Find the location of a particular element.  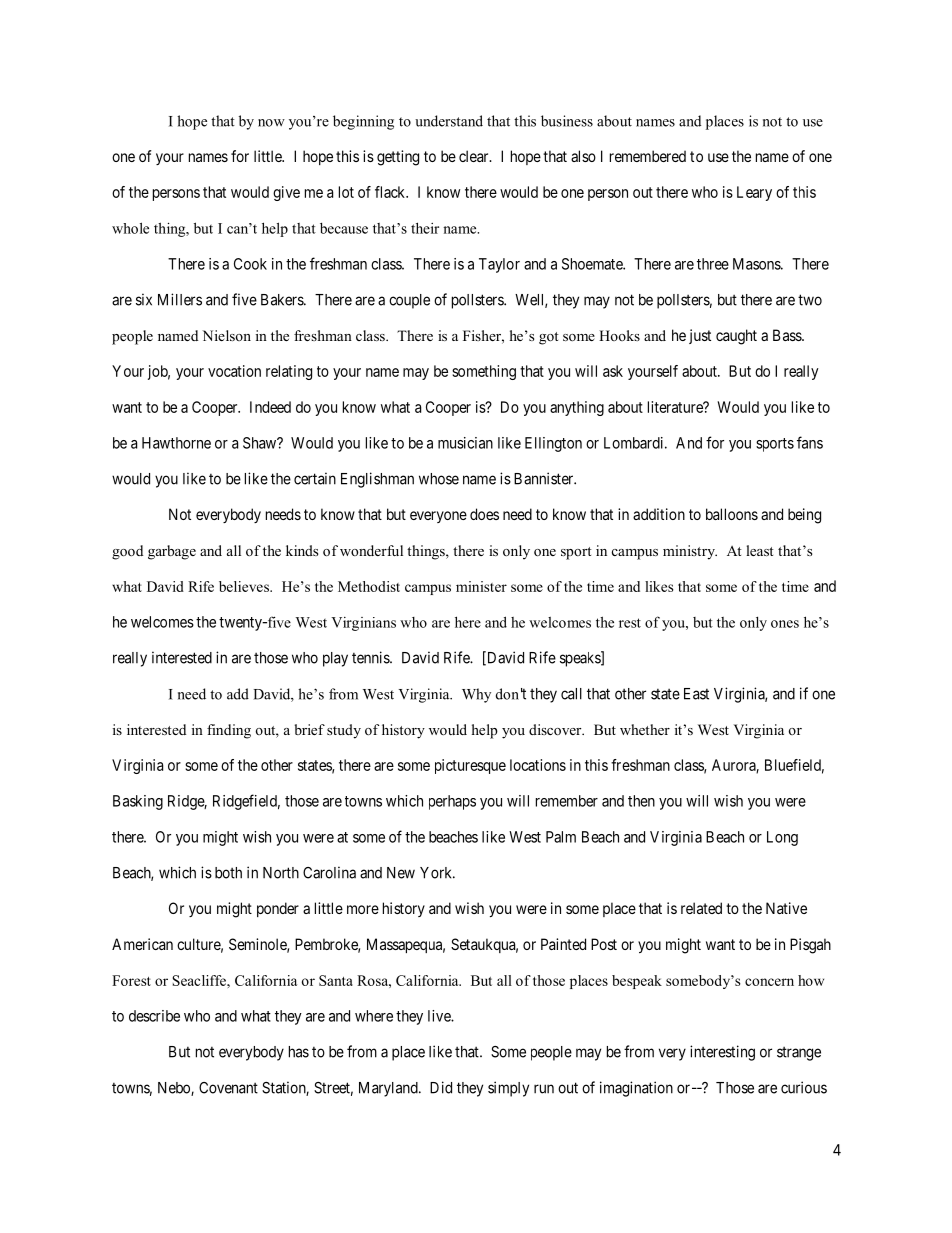

whether is located at coordinates (645, 729).
